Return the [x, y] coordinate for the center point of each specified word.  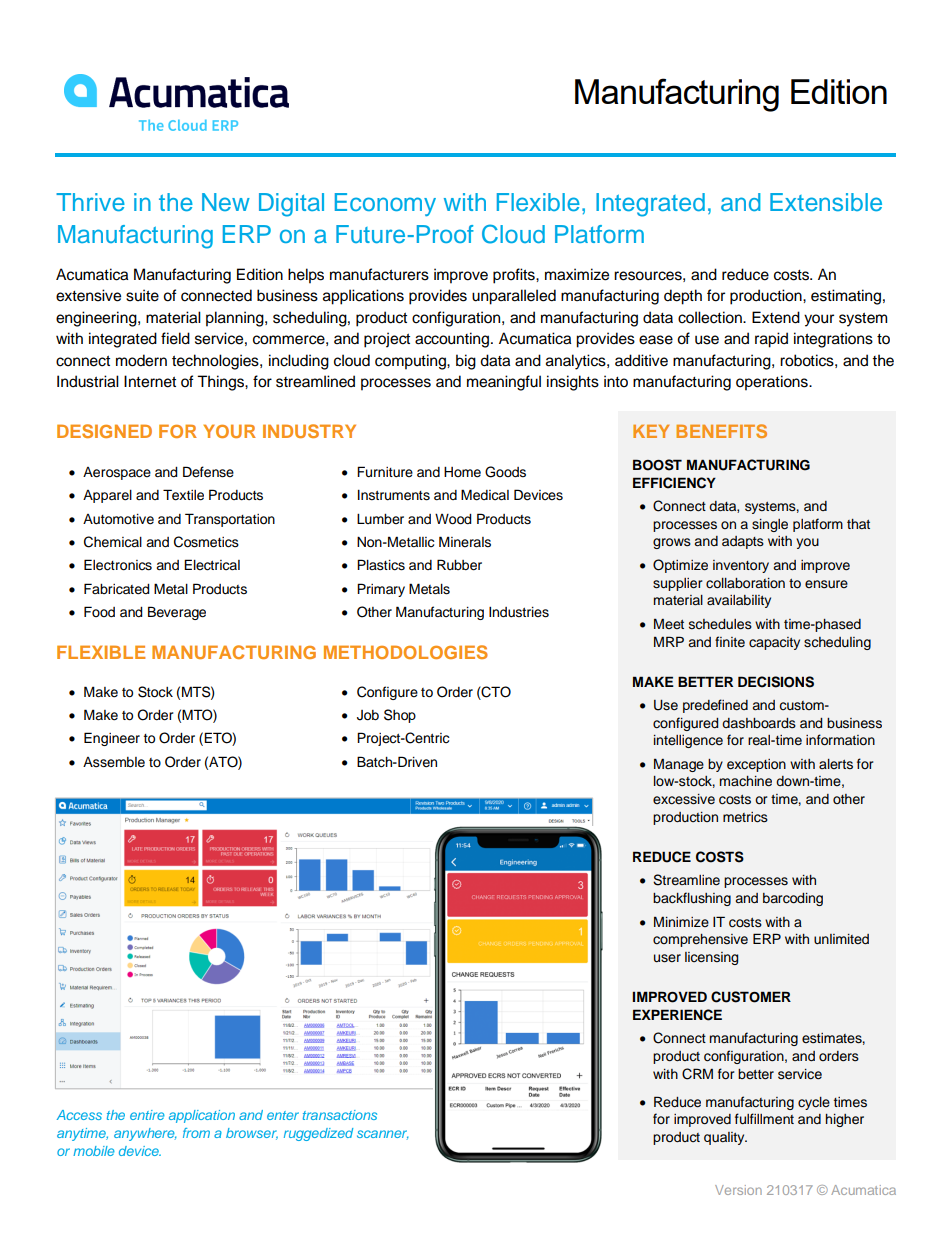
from [196, 1133]
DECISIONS [776, 682]
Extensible [826, 202]
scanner [383, 1135]
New [226, 202]
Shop [400, 716]
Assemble [114, 762]
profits [515, 276]
